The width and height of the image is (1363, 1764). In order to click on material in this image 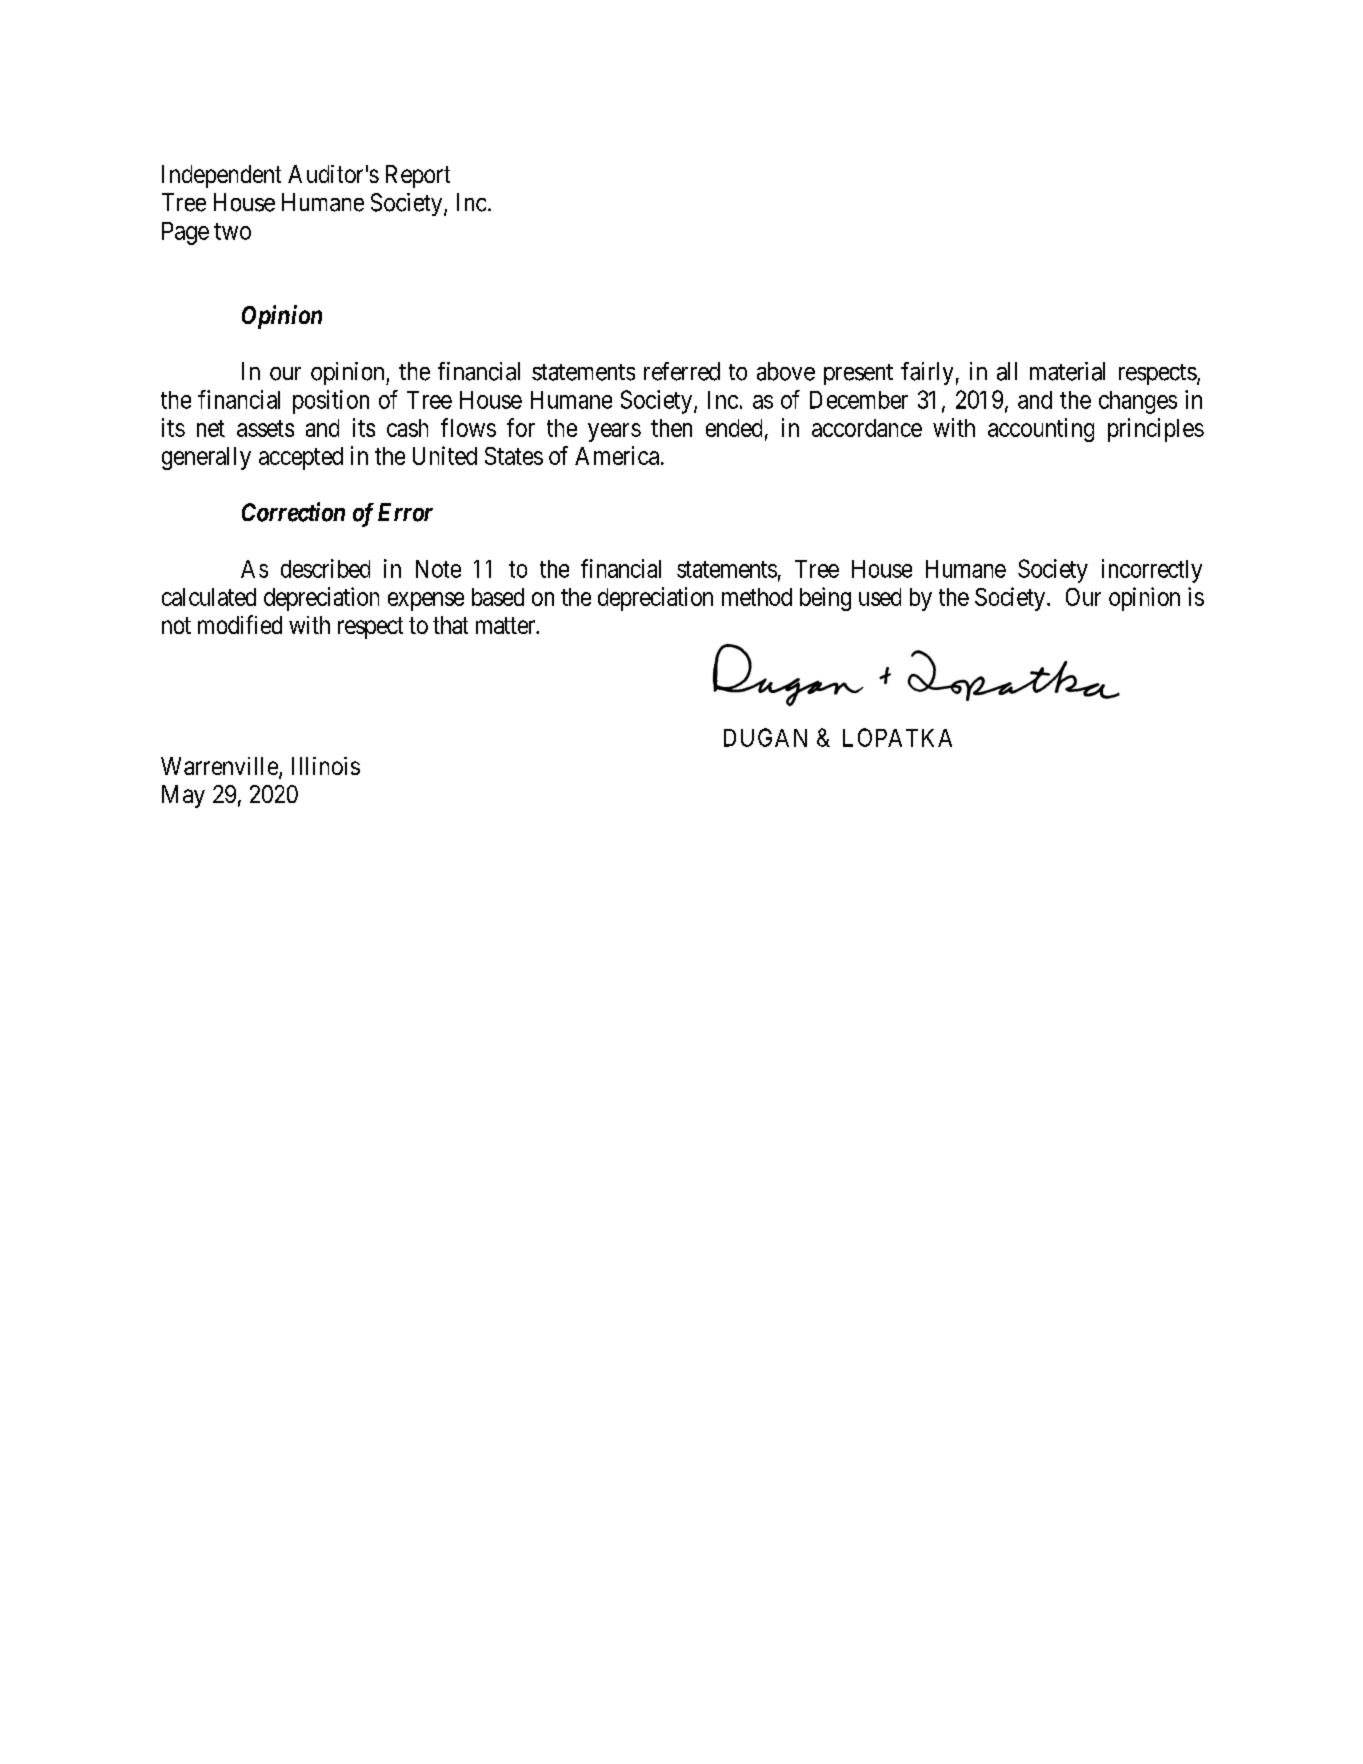, I will do `click(1067, 371)`.
